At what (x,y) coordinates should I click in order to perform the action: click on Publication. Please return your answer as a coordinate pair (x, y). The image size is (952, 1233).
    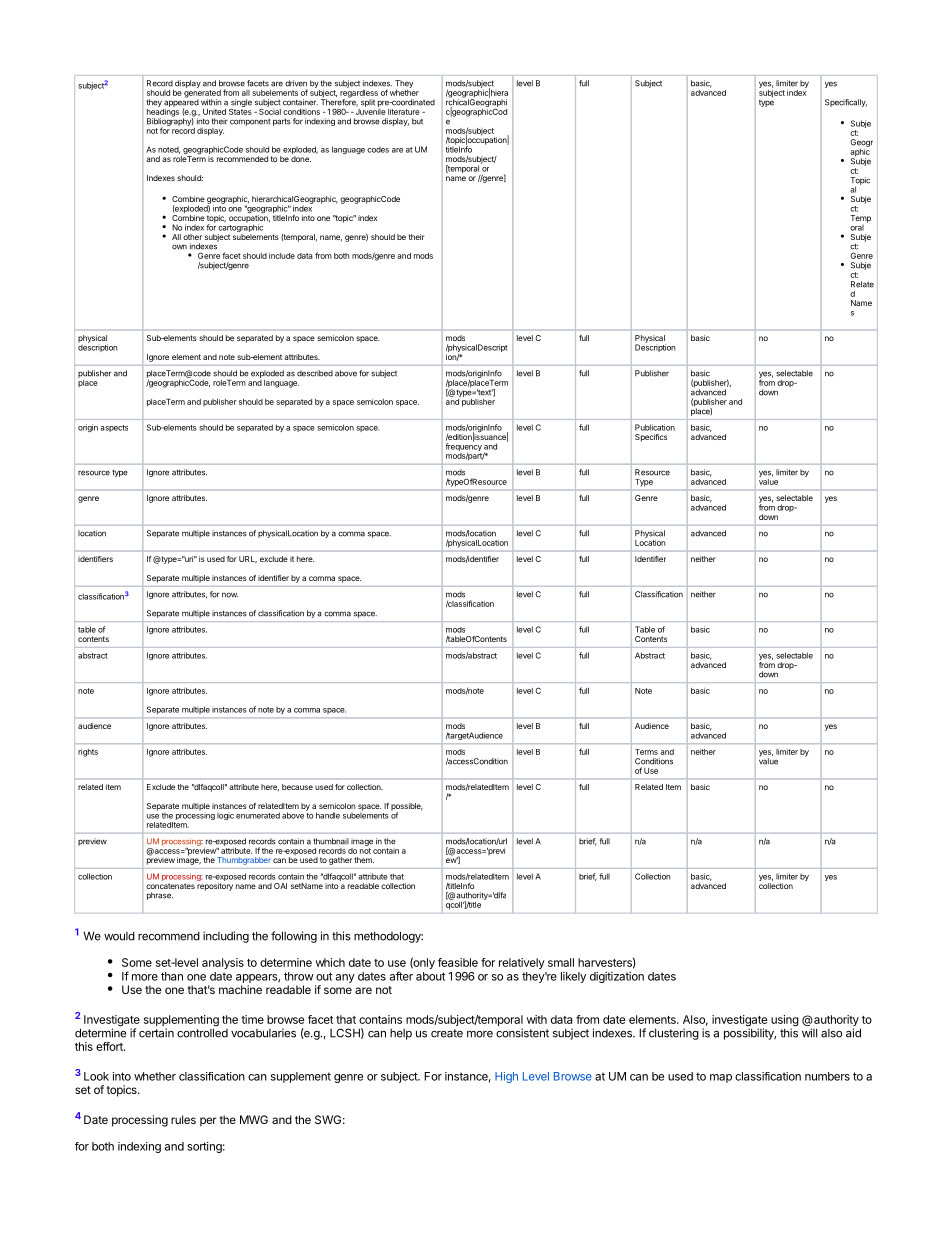
    Looking at the image, I should click on (655, 427).
